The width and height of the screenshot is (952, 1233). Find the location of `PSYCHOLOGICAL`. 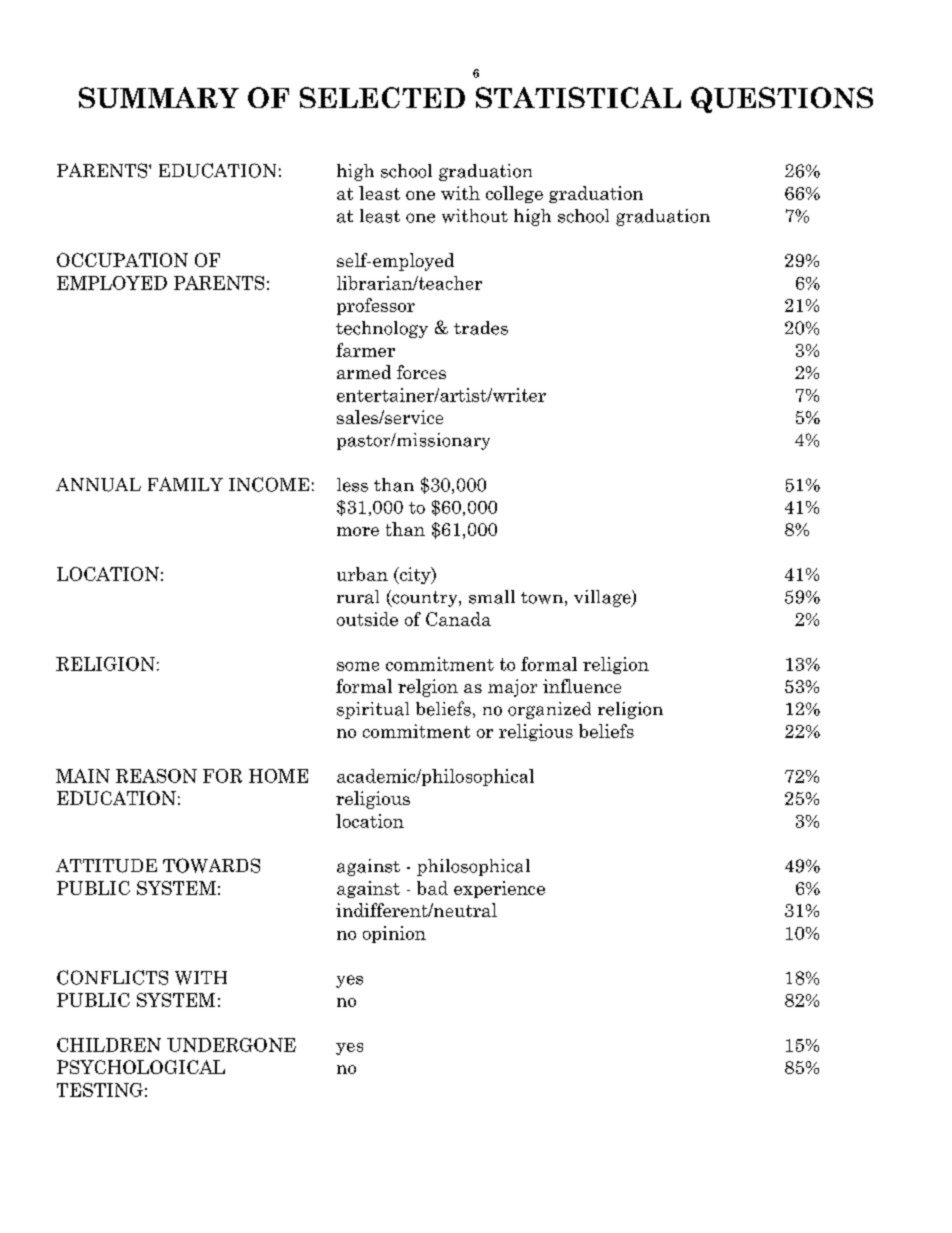

PSYCHOLOGICAL is located at coordinates (141, 1067).
